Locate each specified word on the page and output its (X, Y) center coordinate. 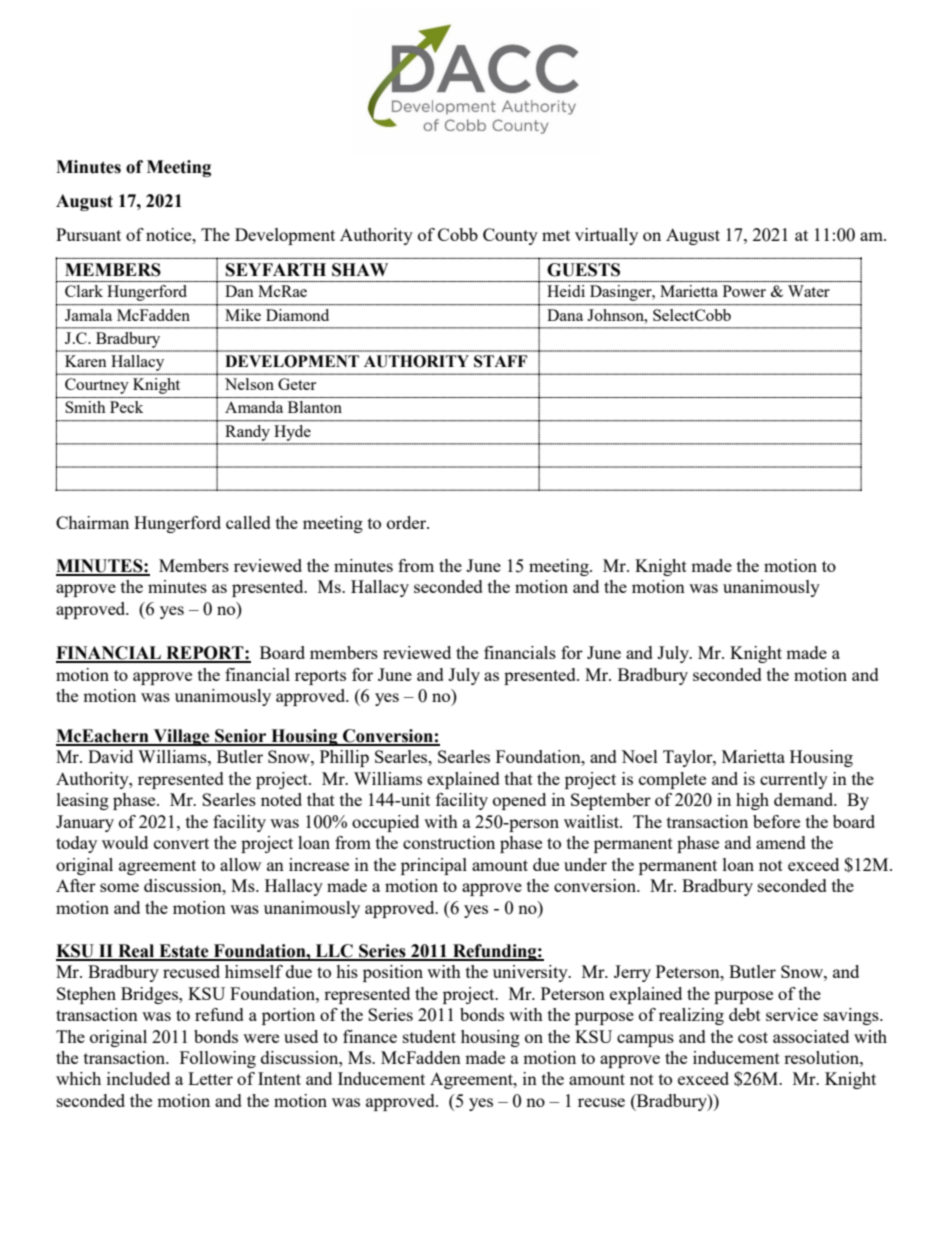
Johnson (616, 315)
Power (744, 291)
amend (781, 842)
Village (181, 737)
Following (218, 1059)
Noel (639, 756)
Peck (126, 407)
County (510, 236)
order (408, 522)
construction (449, 842)
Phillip (344, 758)
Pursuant (88, 234)
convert (181, 843)
